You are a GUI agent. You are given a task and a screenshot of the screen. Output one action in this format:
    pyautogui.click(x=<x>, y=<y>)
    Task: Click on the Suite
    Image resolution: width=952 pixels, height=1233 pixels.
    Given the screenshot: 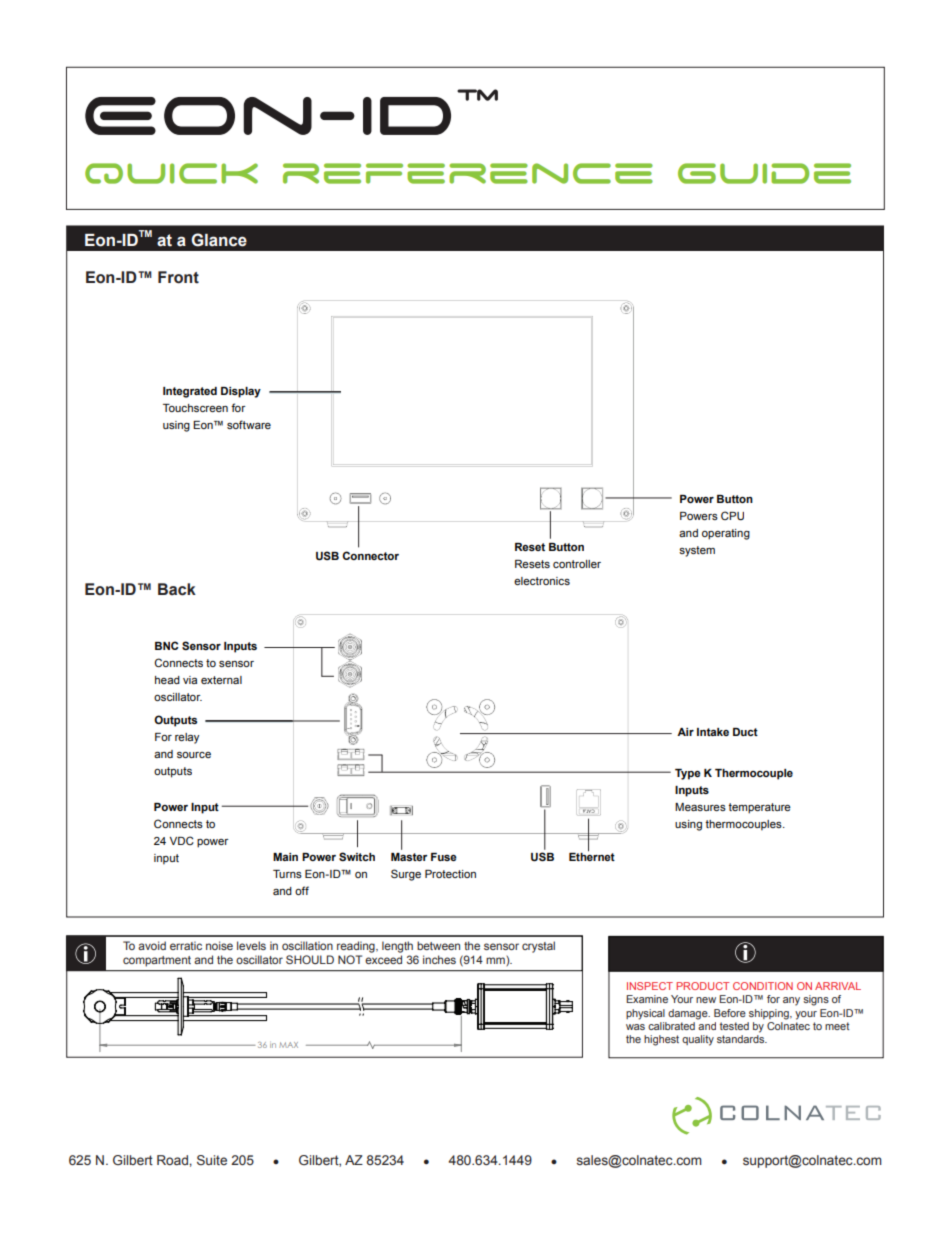 What is the action you would take?
    pyautogui.click(x=212, y=1160)
